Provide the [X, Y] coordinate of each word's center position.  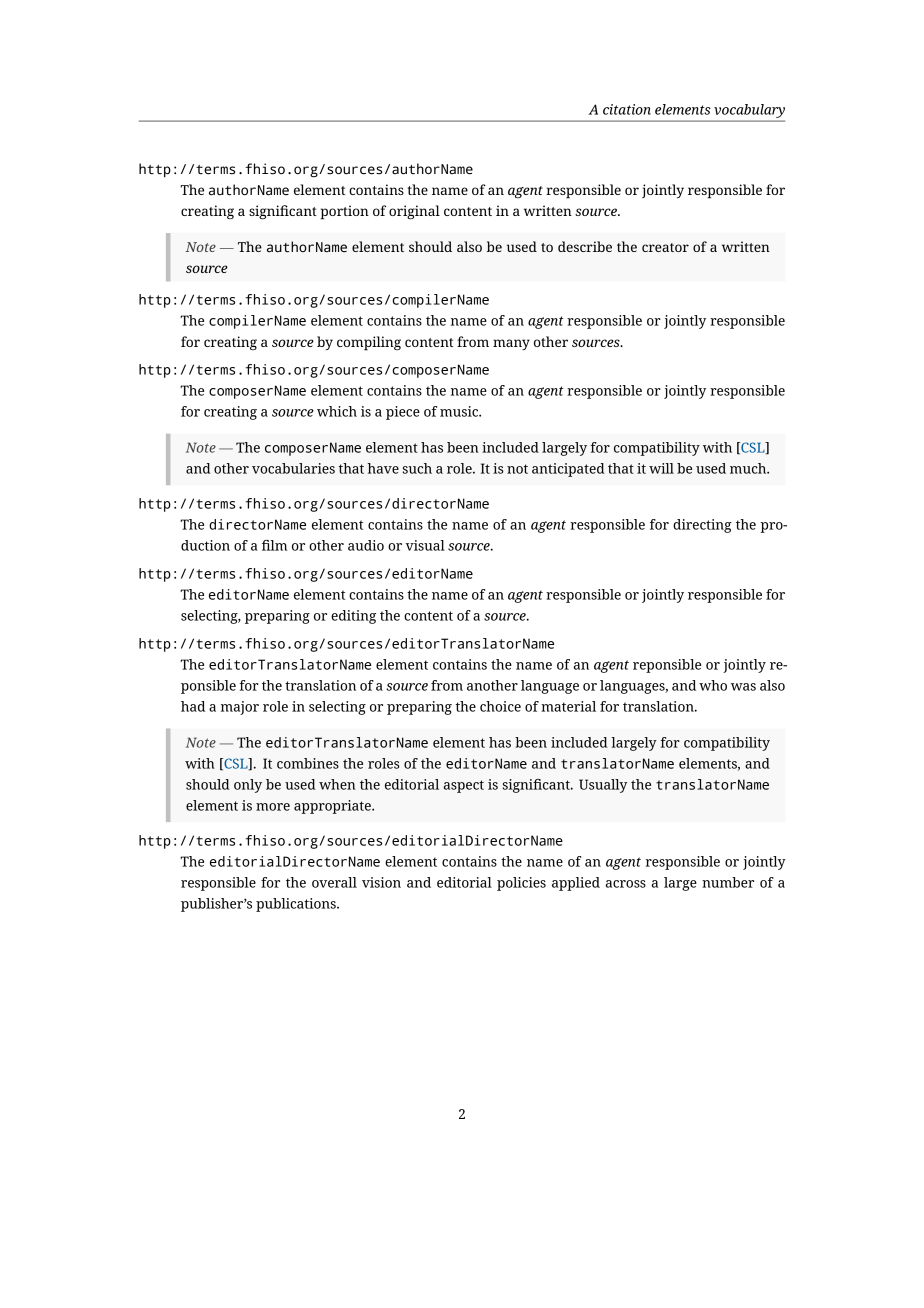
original [414, 212]
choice [500, 706]
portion [344, 212]
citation [627, 109]
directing [702, 526]
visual [425, 545]
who [713, 685]
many [511, 344]
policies [521, 884]
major [240, 708]
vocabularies [293, 468]
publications [297, 905]
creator [665, 247]
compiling [369, 343]
